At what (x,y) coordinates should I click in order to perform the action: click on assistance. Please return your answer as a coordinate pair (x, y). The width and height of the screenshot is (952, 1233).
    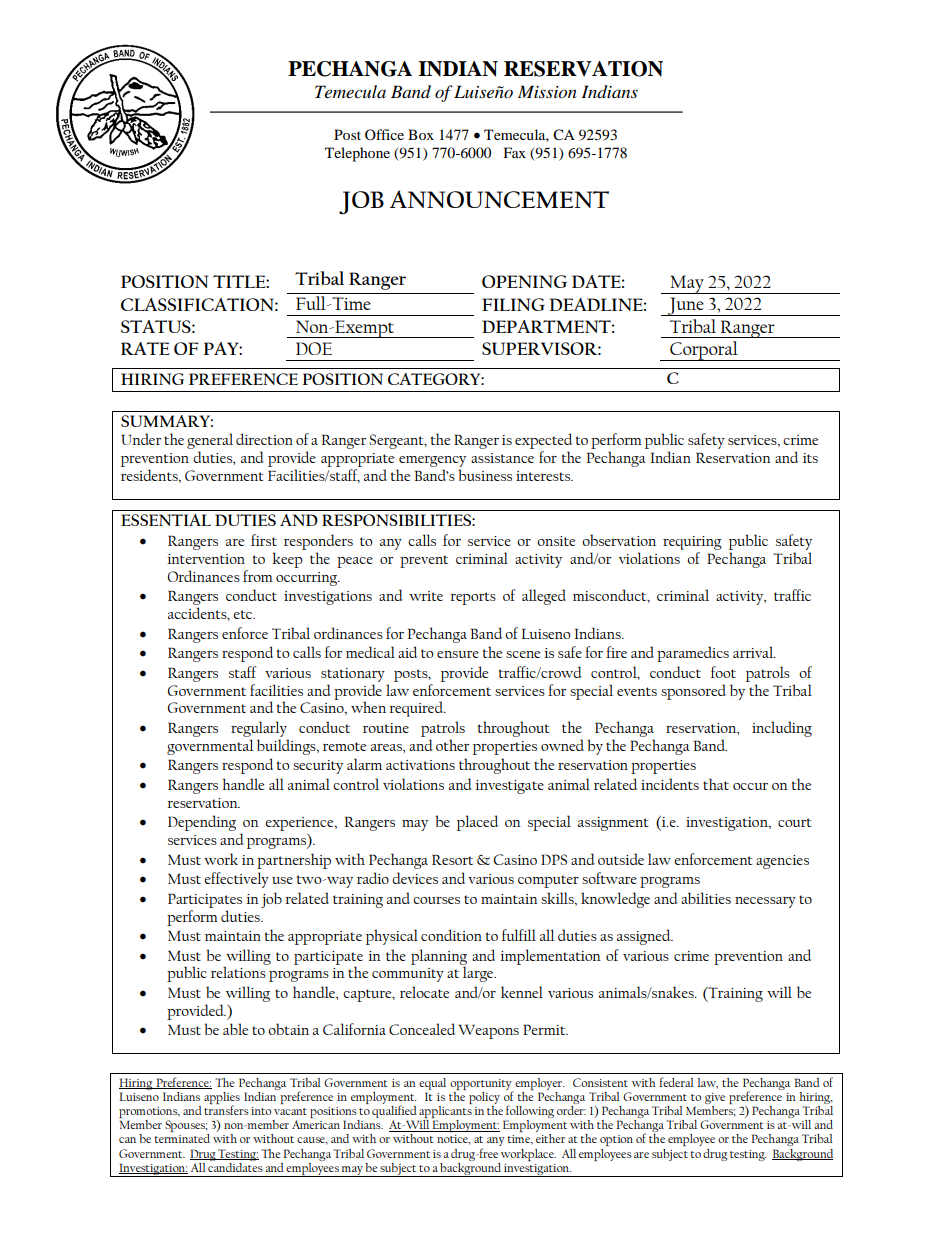
    Looking at the image, I should click on (502, 458).
